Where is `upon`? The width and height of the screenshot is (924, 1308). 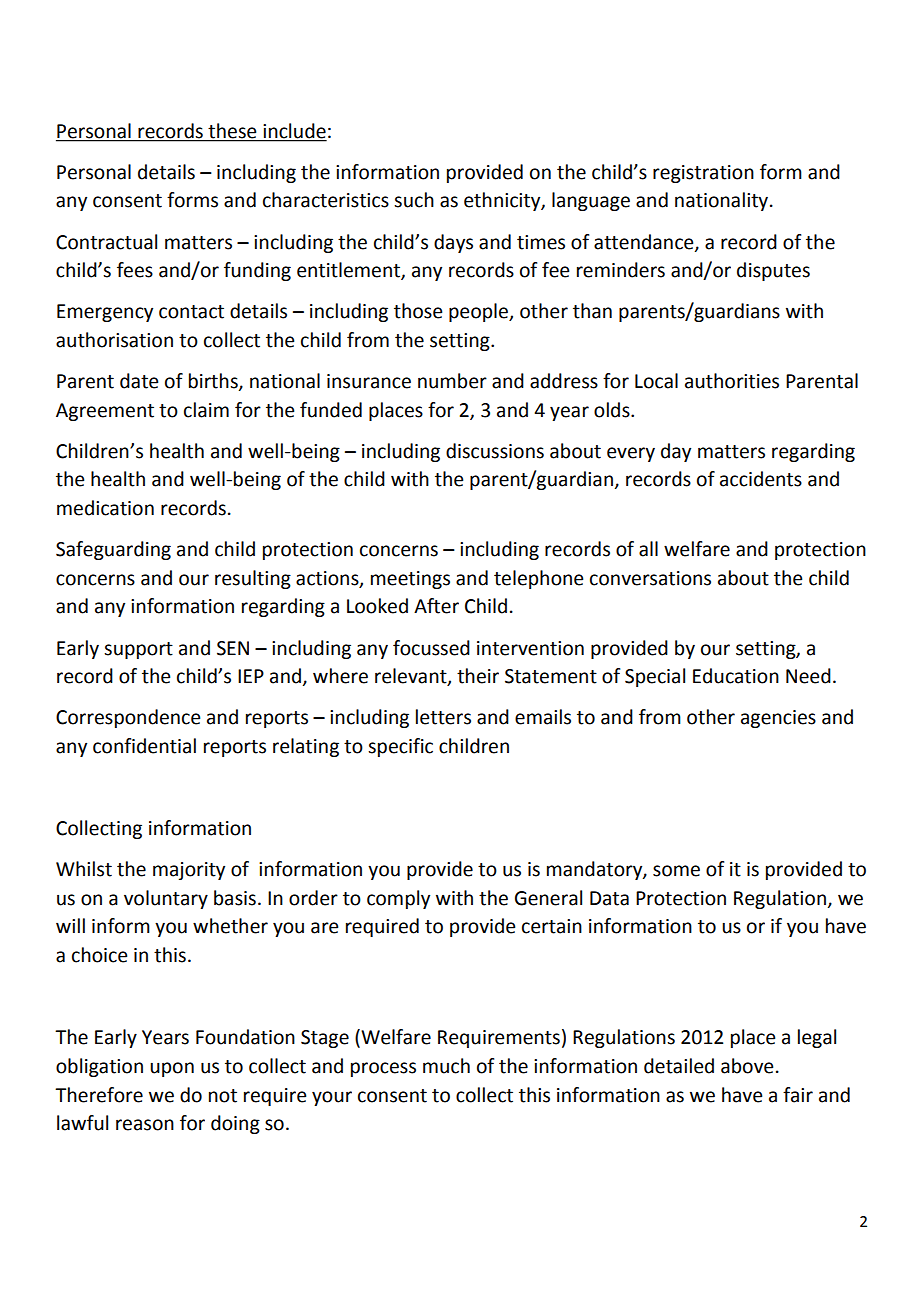
upon is located at coordinates (172, 1069).
